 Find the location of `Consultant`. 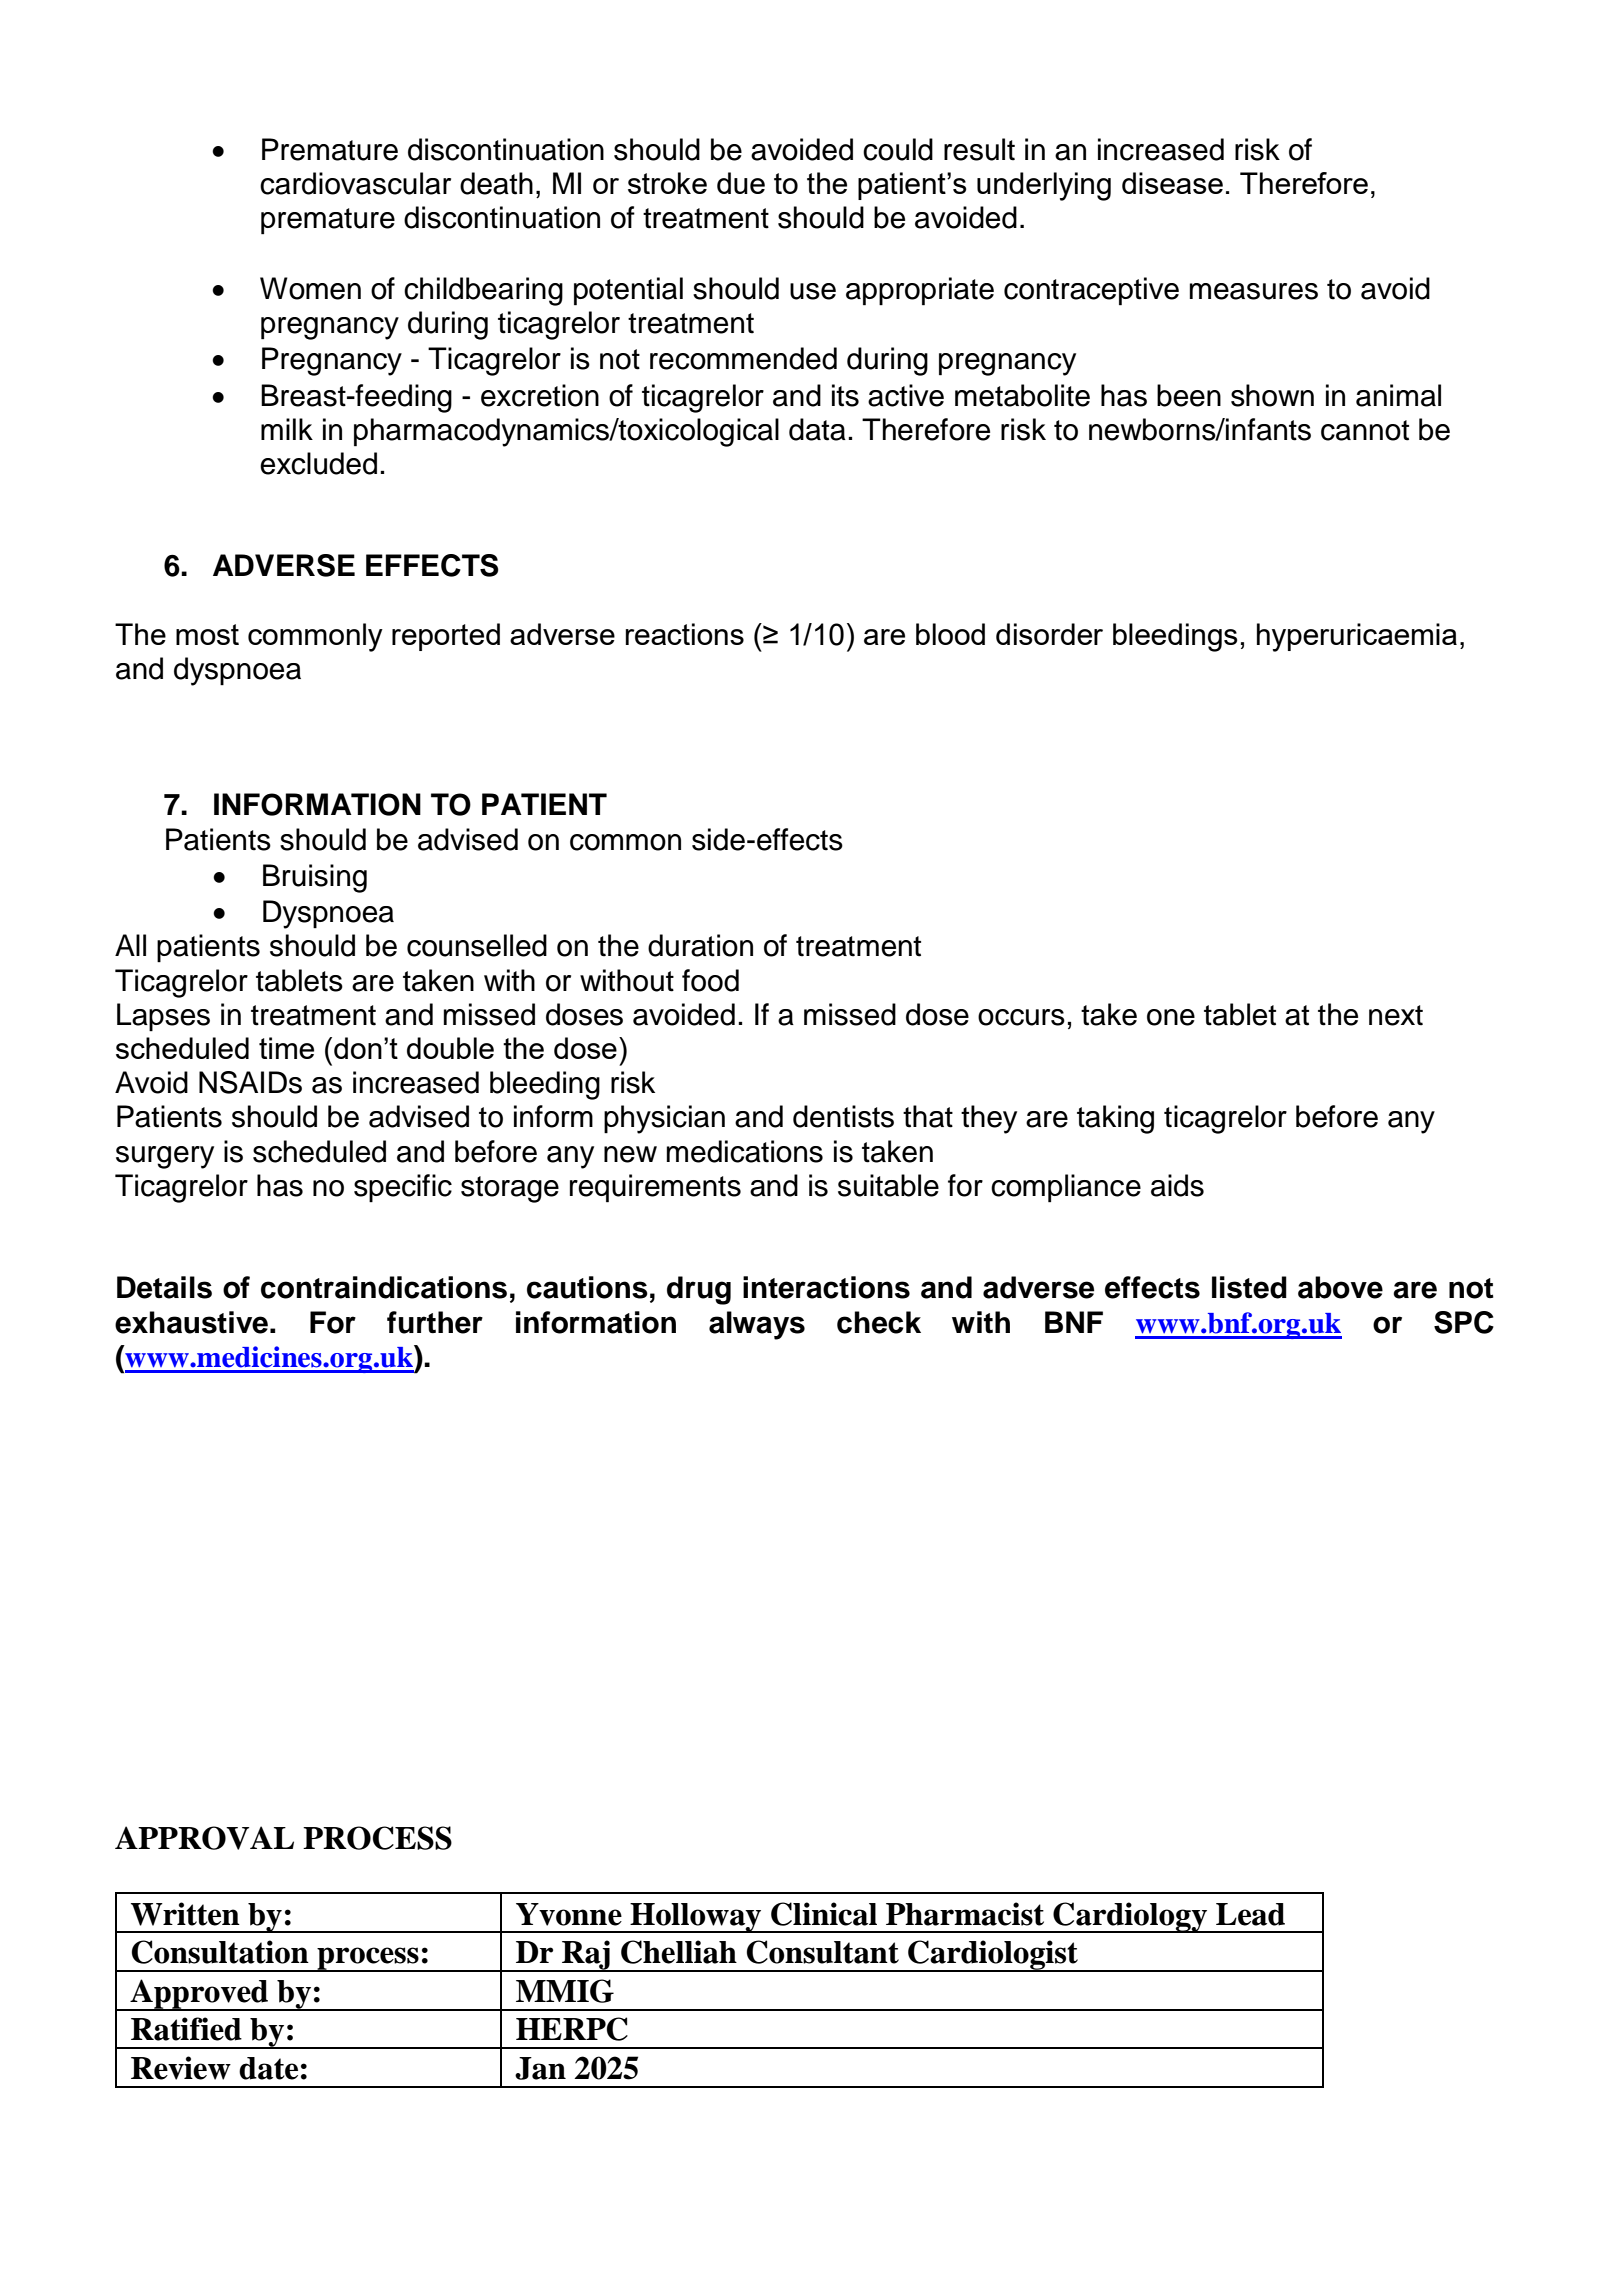

Consultant is located at coordinates (823, 1952).
